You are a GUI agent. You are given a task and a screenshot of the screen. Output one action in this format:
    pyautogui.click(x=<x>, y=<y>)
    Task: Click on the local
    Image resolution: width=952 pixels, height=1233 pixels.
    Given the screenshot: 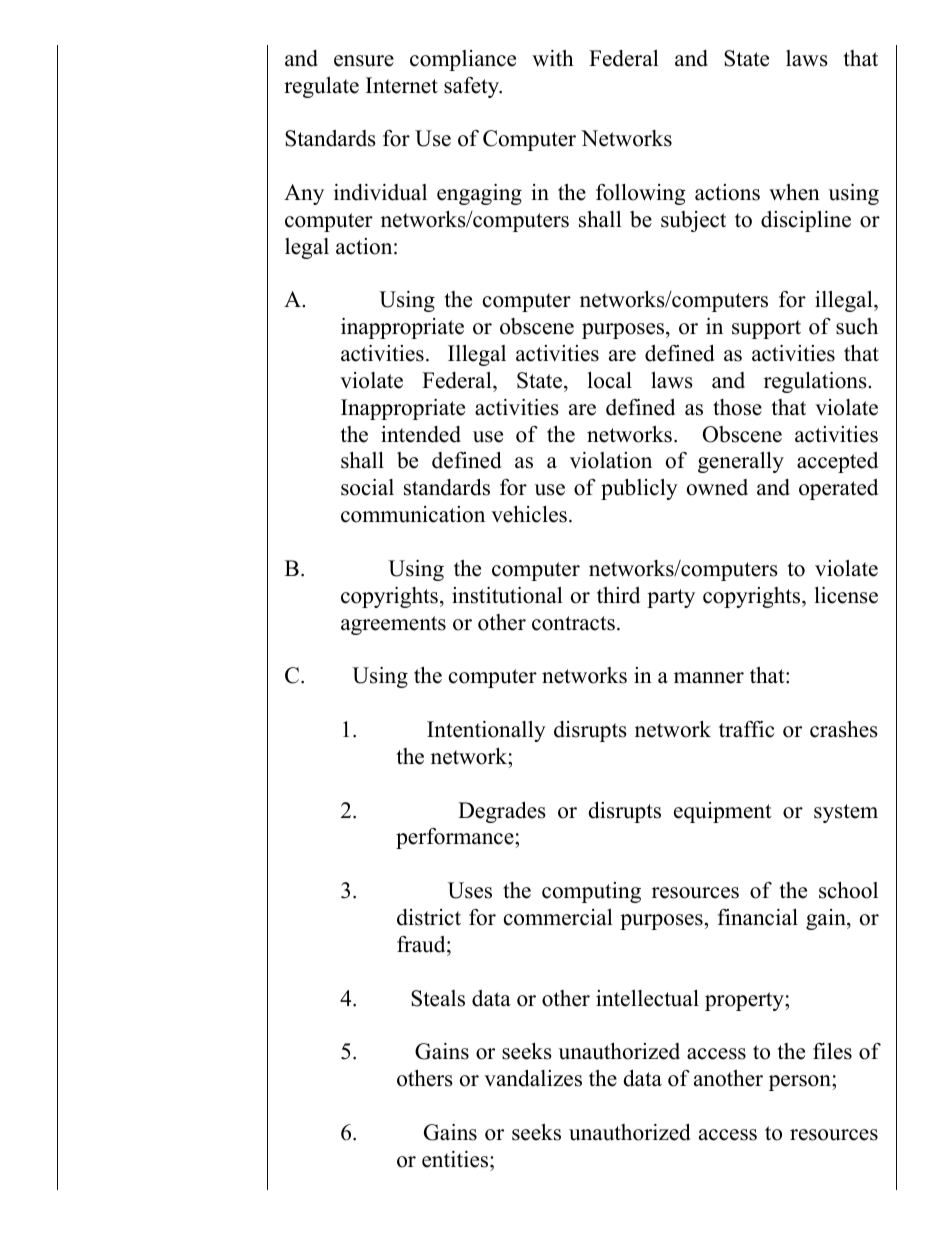 What is the action you would take?
    pyautogui.click(x=609, y=380)
